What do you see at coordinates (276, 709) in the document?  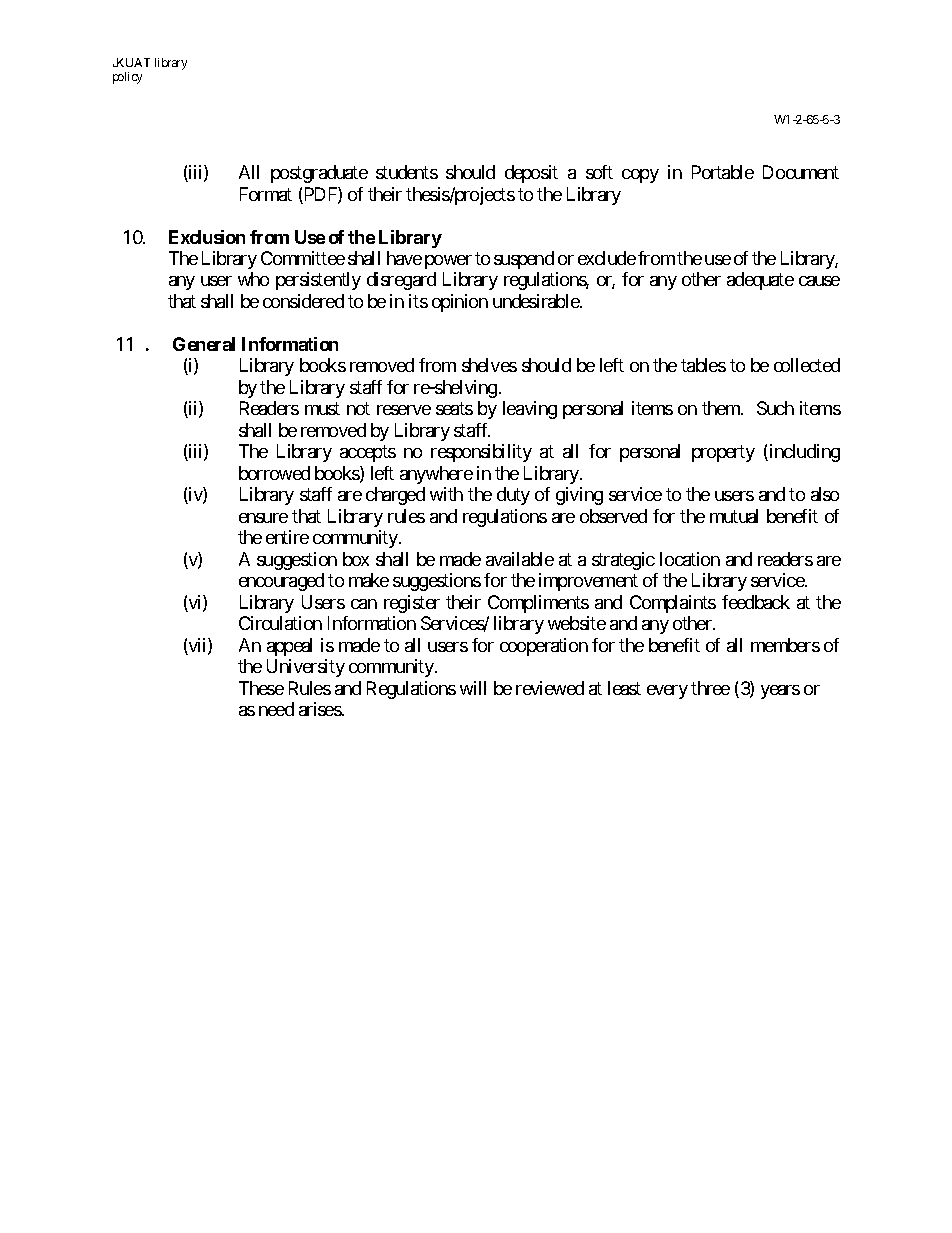 I see `need` at bounding box center [276, 709].
